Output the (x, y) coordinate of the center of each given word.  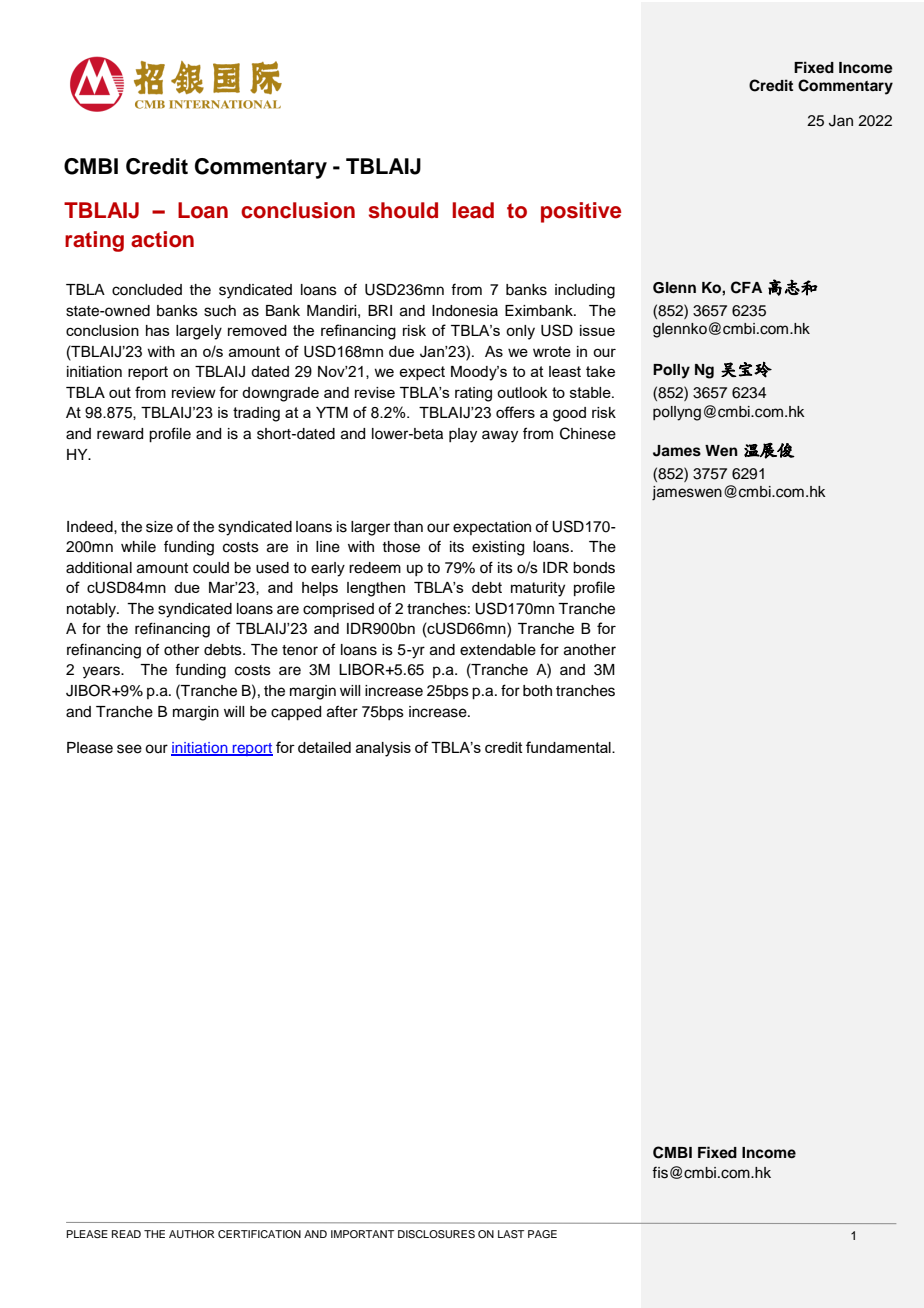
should (403, 210)
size (159, 527)
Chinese (588, 433)
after (342, 711)
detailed (324, 747)
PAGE (542, 1234)
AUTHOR (192, 1234)
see (129, 749)
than (408, 527)
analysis (383, 749)
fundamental (569, 747)
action (162, 239)
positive (581, 212)
